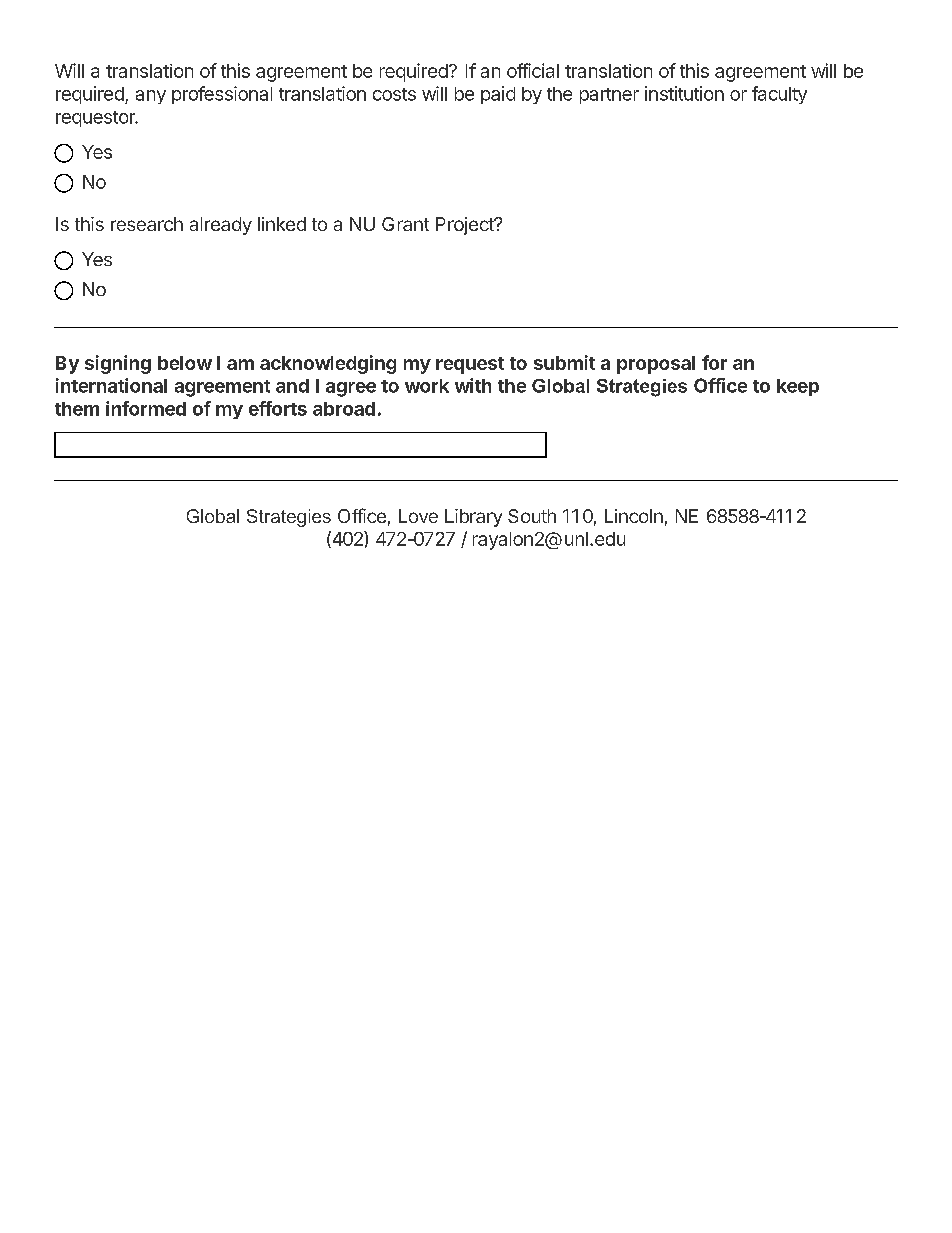 This document has height=1233, width=952. I want to click on costs, so click(394, 94).
